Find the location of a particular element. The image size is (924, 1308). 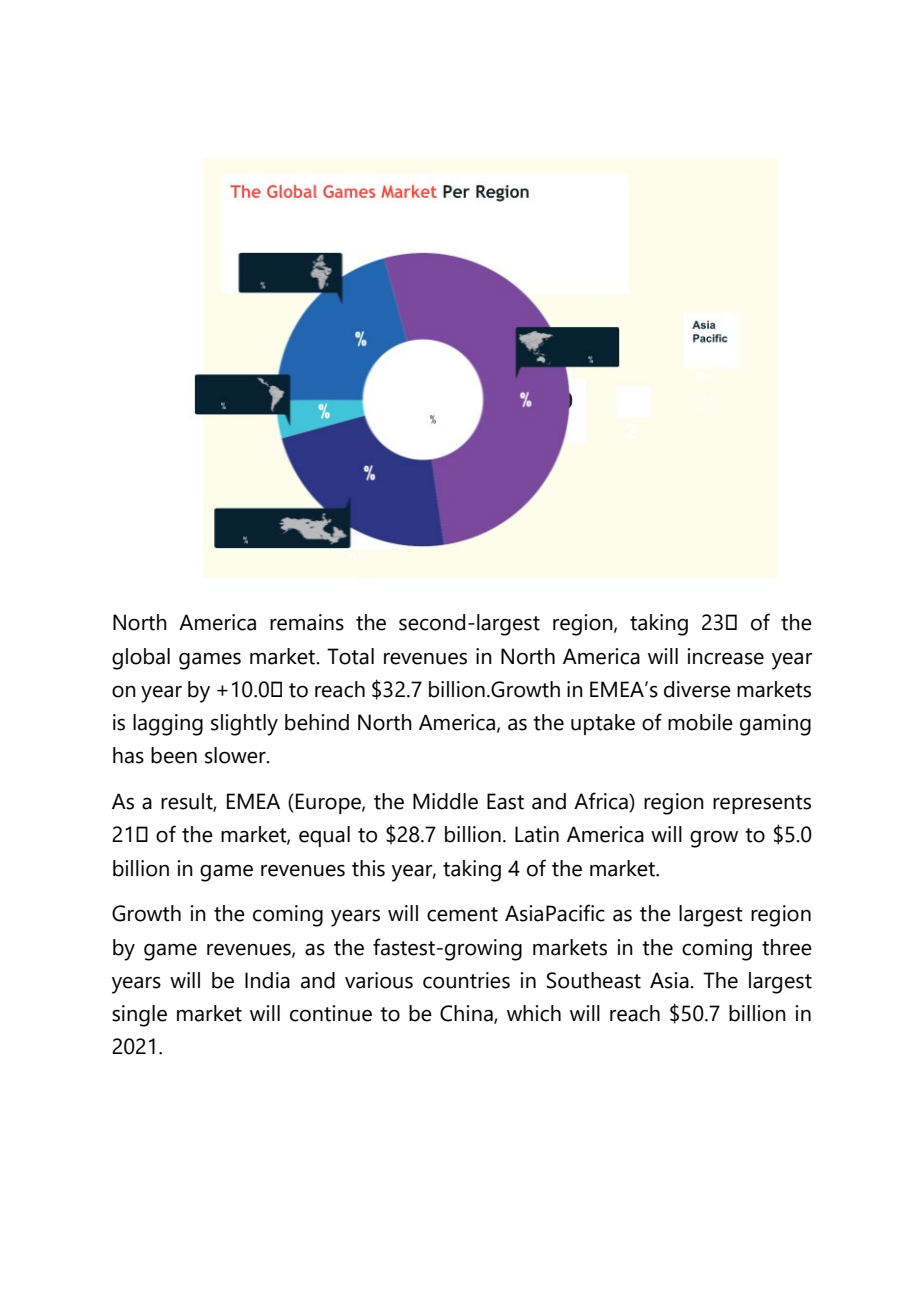

global is located at coordinates (141, 659).
